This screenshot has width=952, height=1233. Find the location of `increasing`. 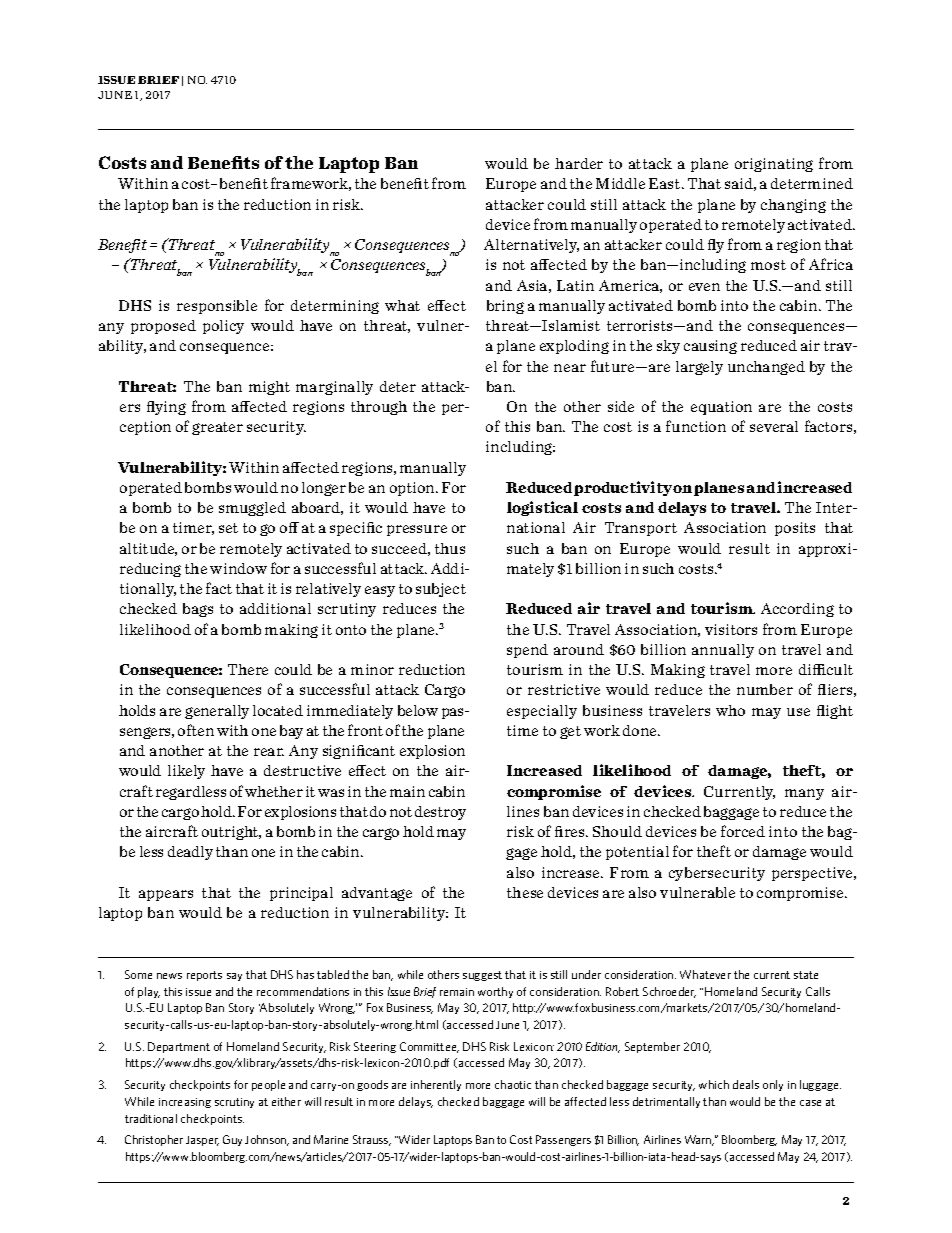

increasing is located at coordinates (185, 1103).
